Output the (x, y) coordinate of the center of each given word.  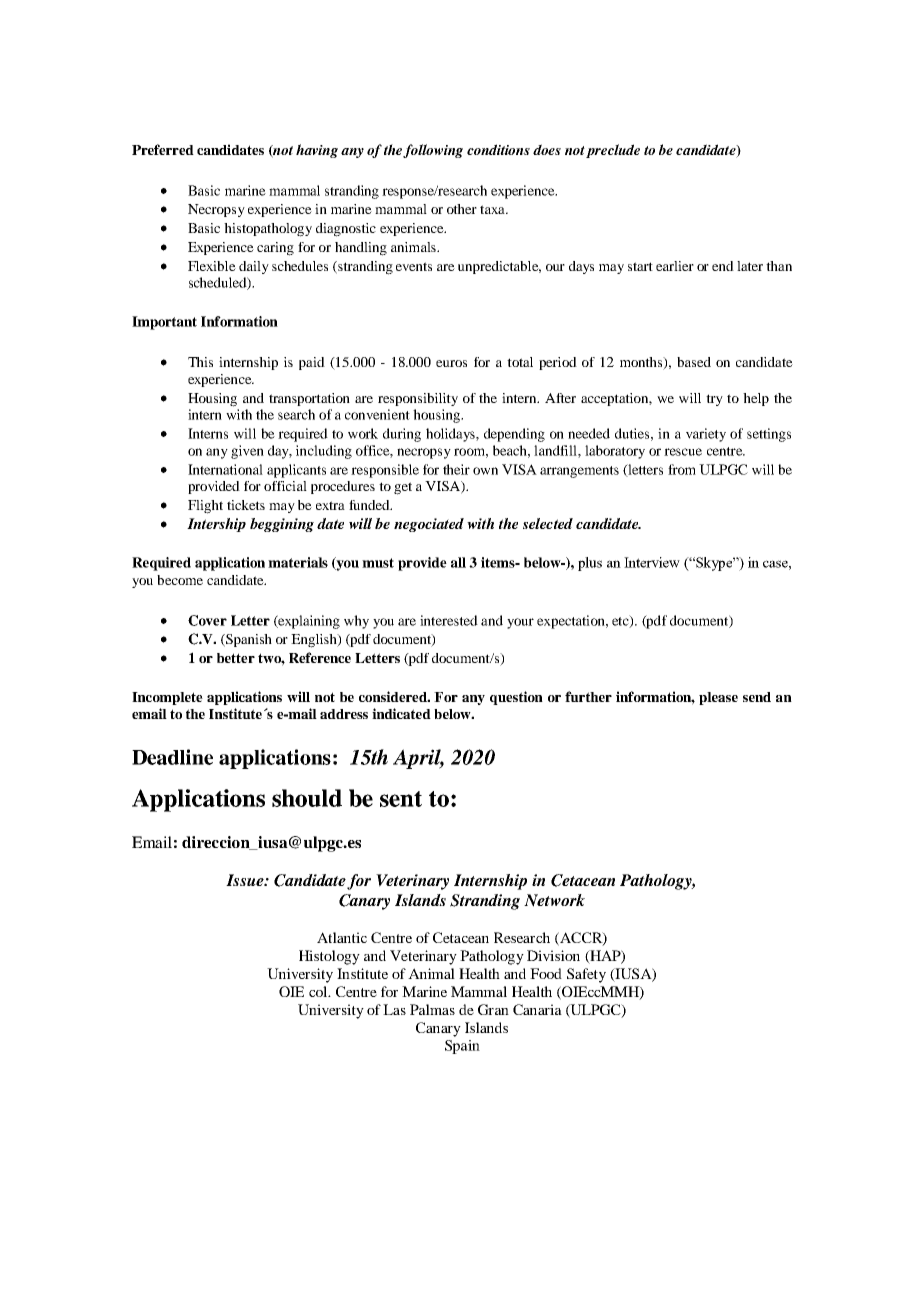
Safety (586, 975)
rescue (683, 452)
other (462, 209)
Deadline (172, 757)
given (247, 452)
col (319, 991)
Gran (493, 1009)
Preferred (163, 149)
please (718, 698)
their (456, 469)
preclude (613, 151)
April (418, 759)
